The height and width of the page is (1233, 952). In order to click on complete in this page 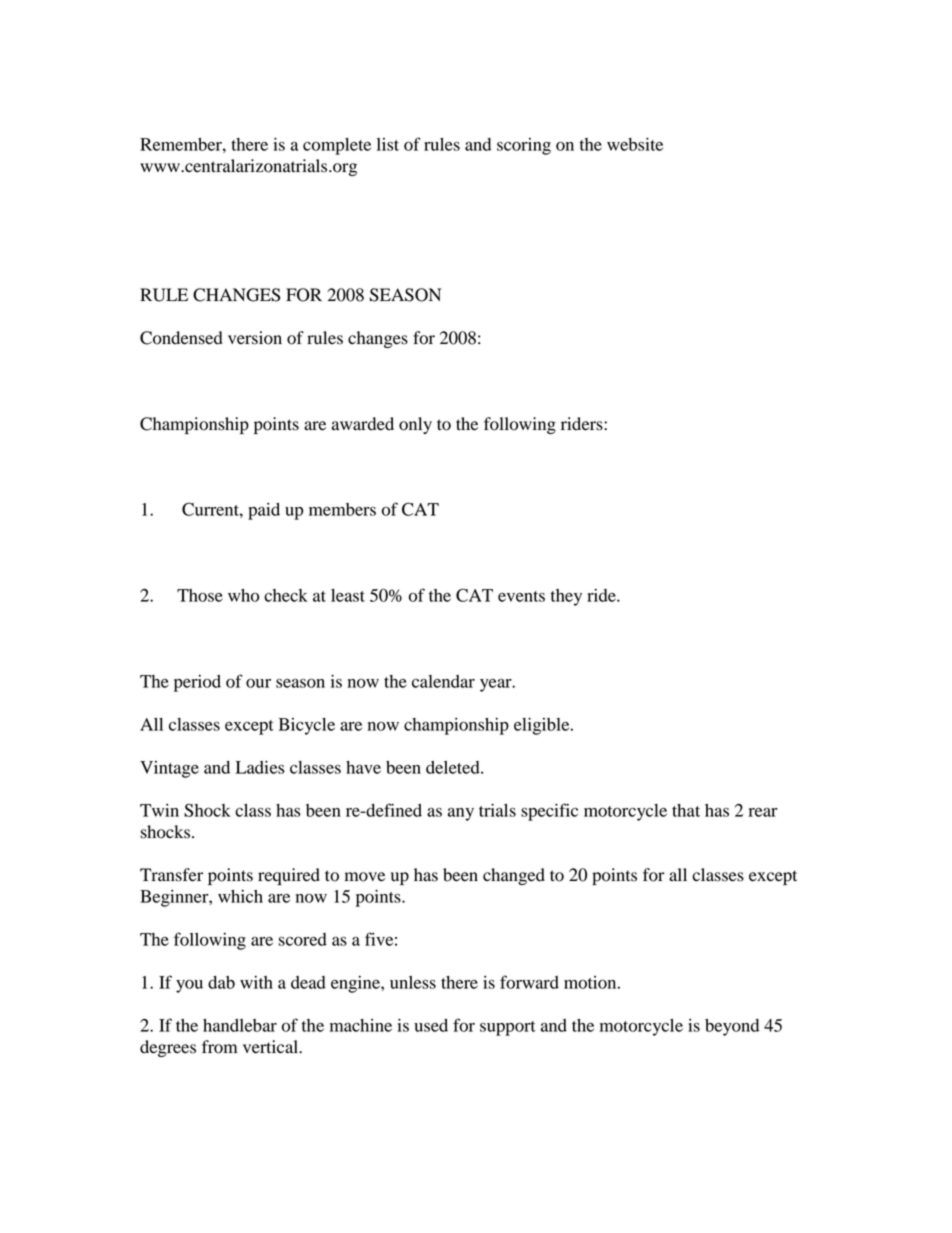, I will do `click(337, 146)`.
